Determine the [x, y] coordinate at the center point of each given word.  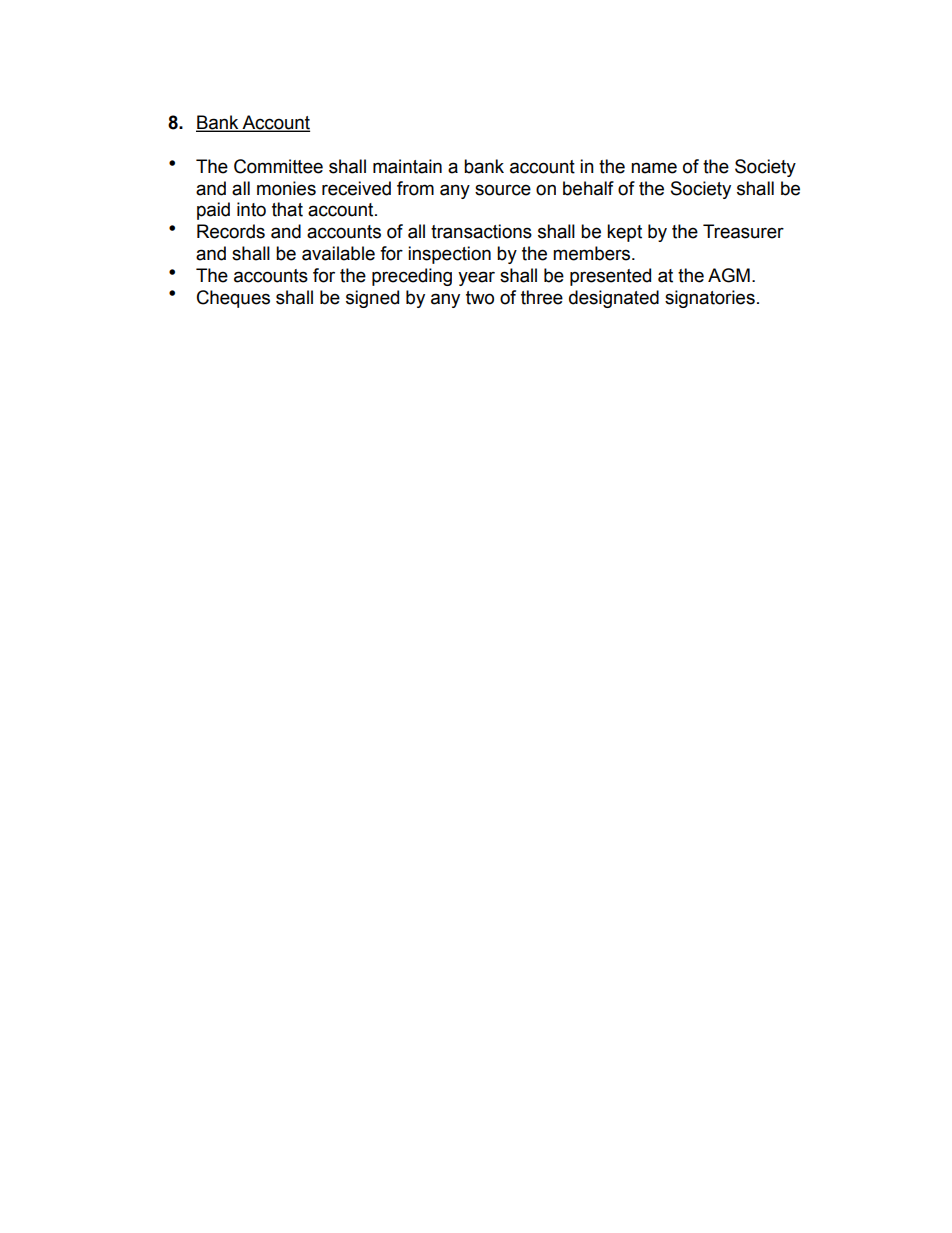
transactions [481, 231]
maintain [407, 166]
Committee [278, 166]
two [480, 298]
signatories [710, 299]
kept [624, 233]
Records [231, 231]
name [654, 168]
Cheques [233, 299]
